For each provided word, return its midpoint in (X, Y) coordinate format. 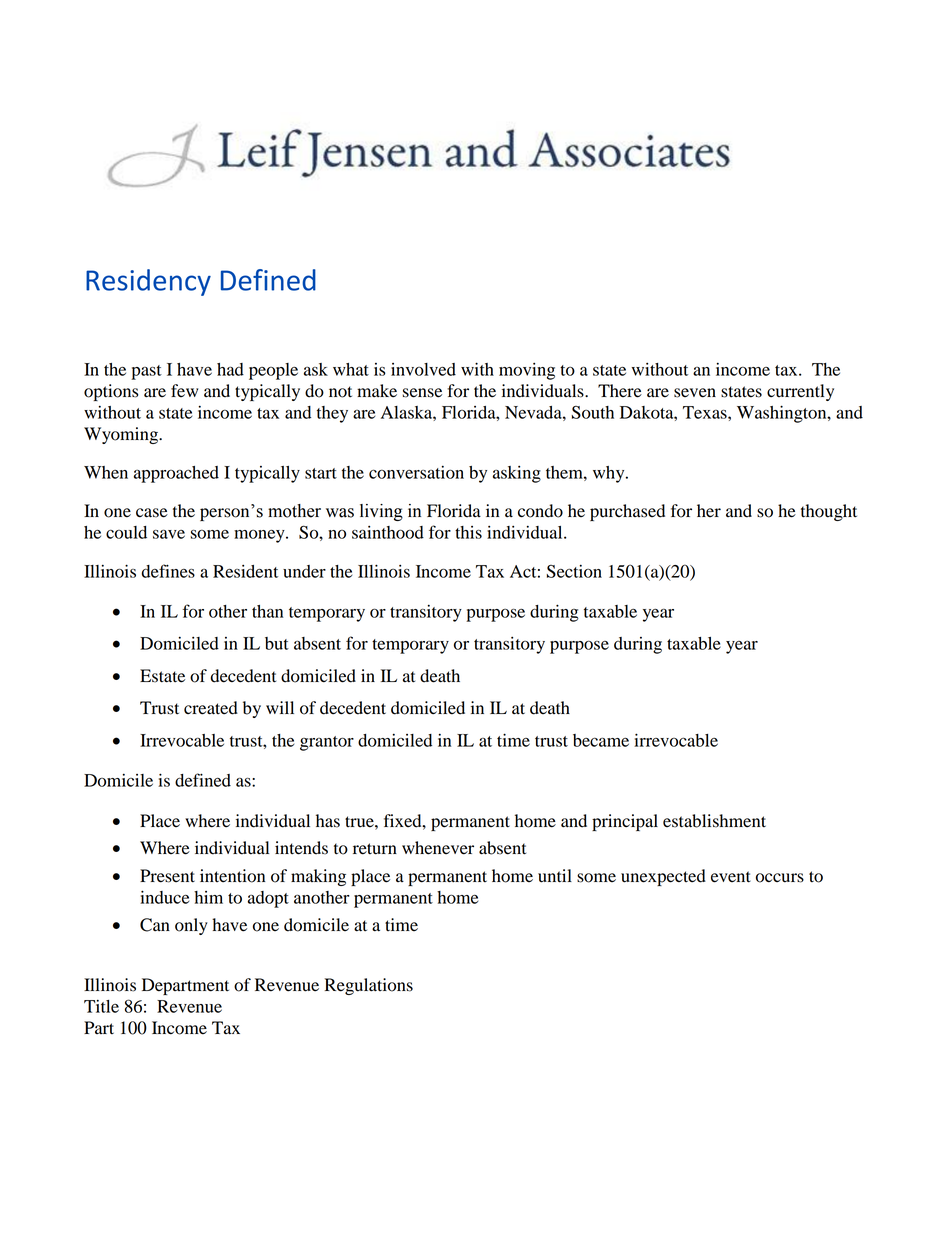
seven (695, 393)
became (601, 740)
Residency (148, 282)
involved (423, 369)
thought (829, 512)
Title (101, 1006)
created (211, 708)
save (169, 534)
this (468, 532)
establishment (714, 821)
